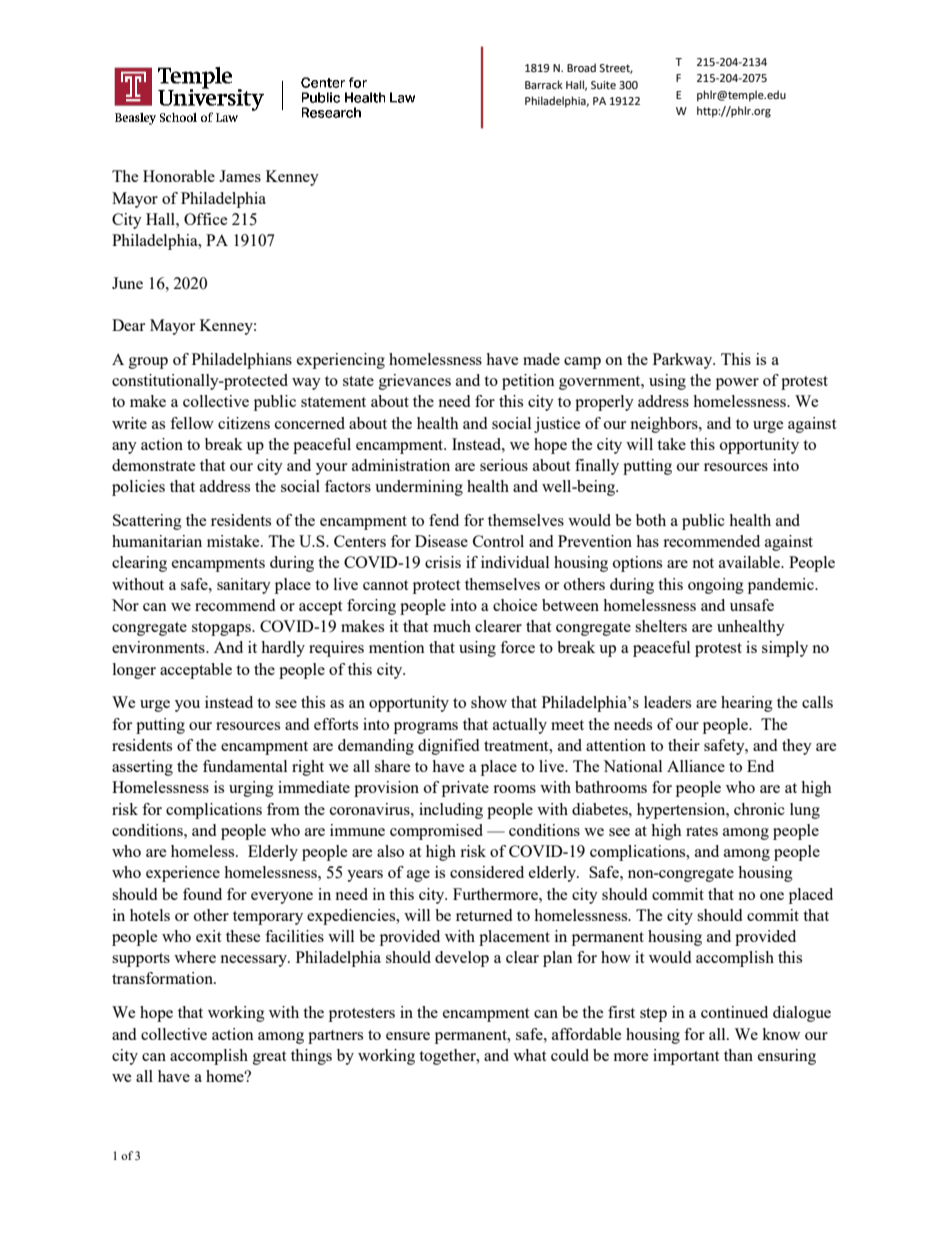  What do you see at coordinates (148, 363) in the image?
I see `group` at bounding box center [148, 363].
